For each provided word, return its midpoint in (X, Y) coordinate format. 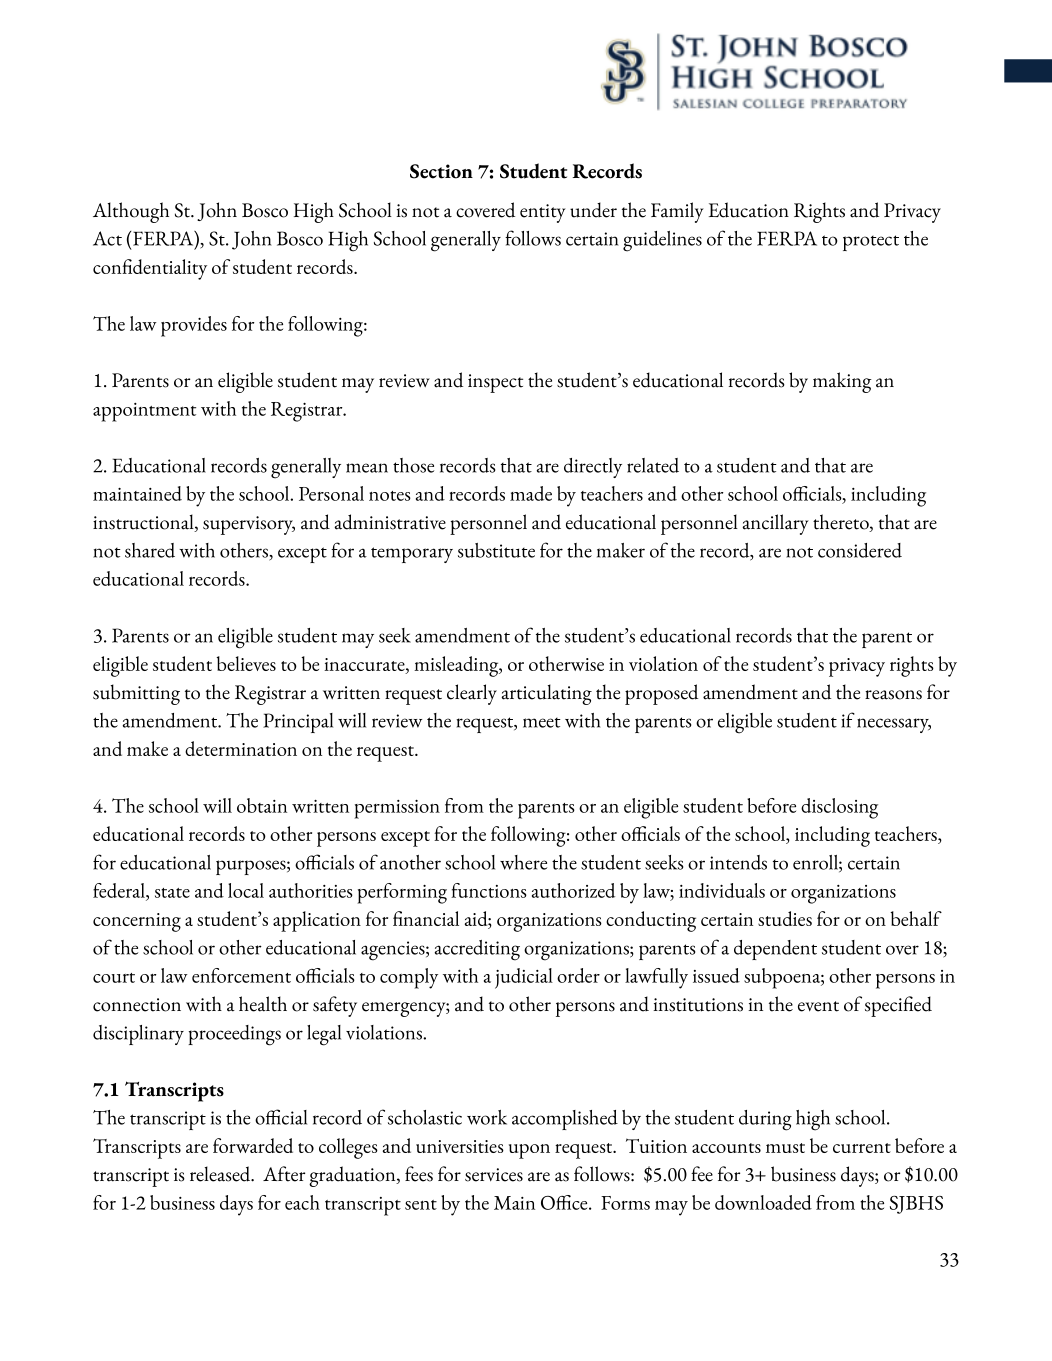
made (531, 493)
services (494, 1175)
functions (489, 890)
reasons (893, 695)
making (842, 382)
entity (543, 213)
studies (785, 918)
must (785, 1148)
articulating (546, 694)
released (221, 1174)
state (172, 893)
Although (131, 212)
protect (871, 243)
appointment (144, 412)
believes (246, 663)
